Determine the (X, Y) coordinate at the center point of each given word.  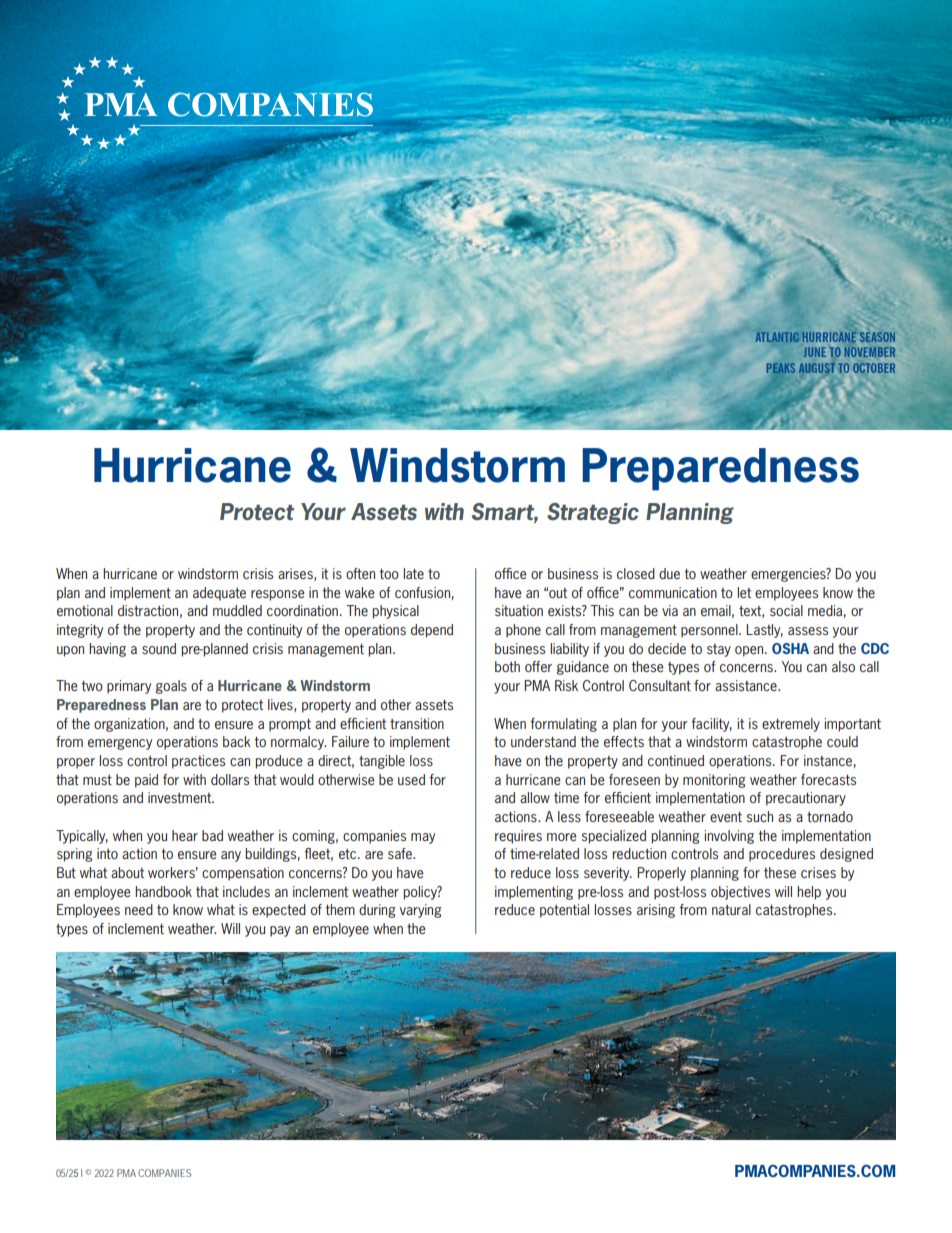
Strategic (593, 513)
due (669, 573)
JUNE (815, 352)
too (389, 574)
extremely (791, 725)
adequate (219, 594)
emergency (120, 744)
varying (421, 911)
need (139, 909)
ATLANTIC (777, 337)
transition (417, 723)
